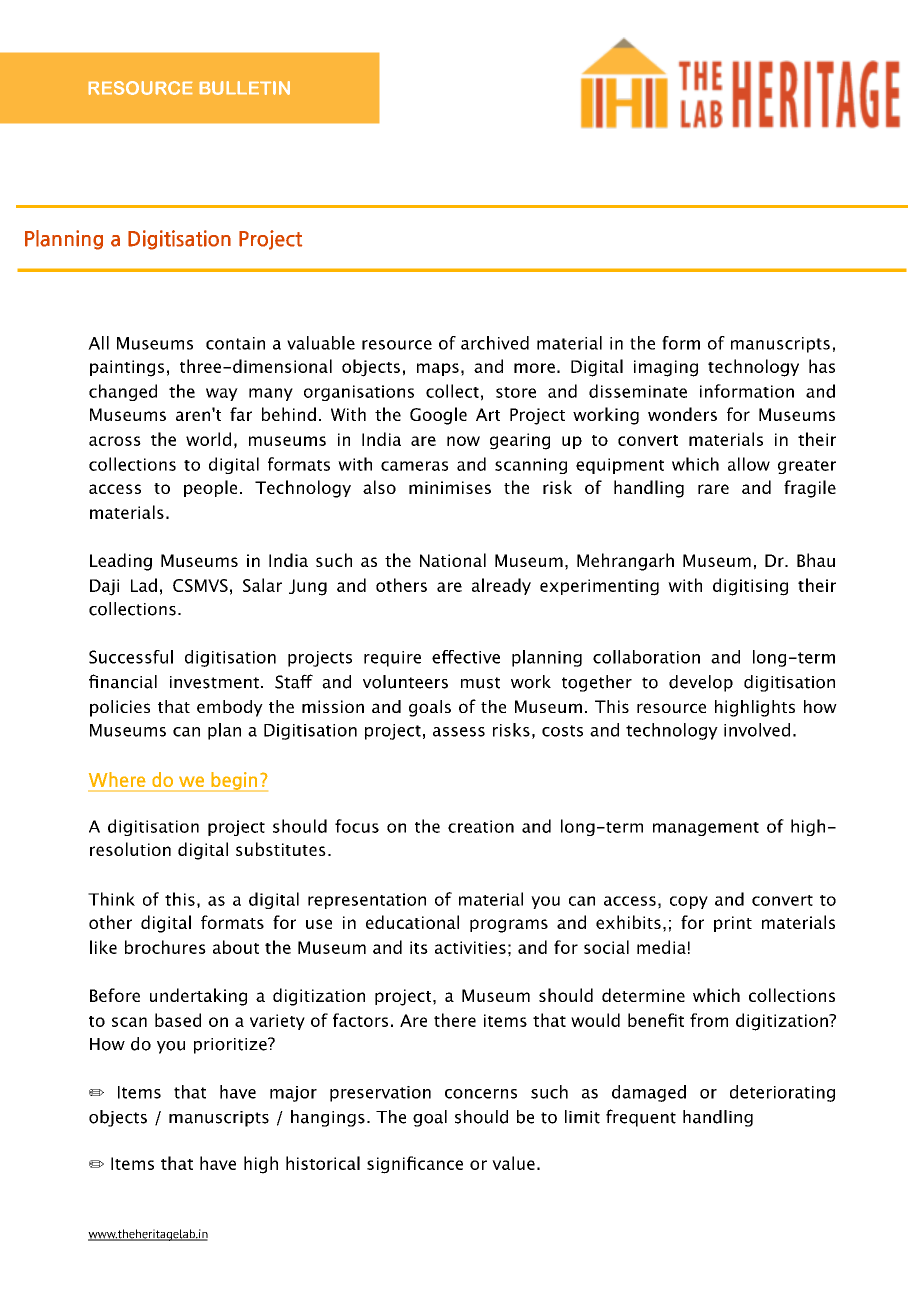 This image has width=924, height=1308. I want to click on concerns, so click(481, 1094).
